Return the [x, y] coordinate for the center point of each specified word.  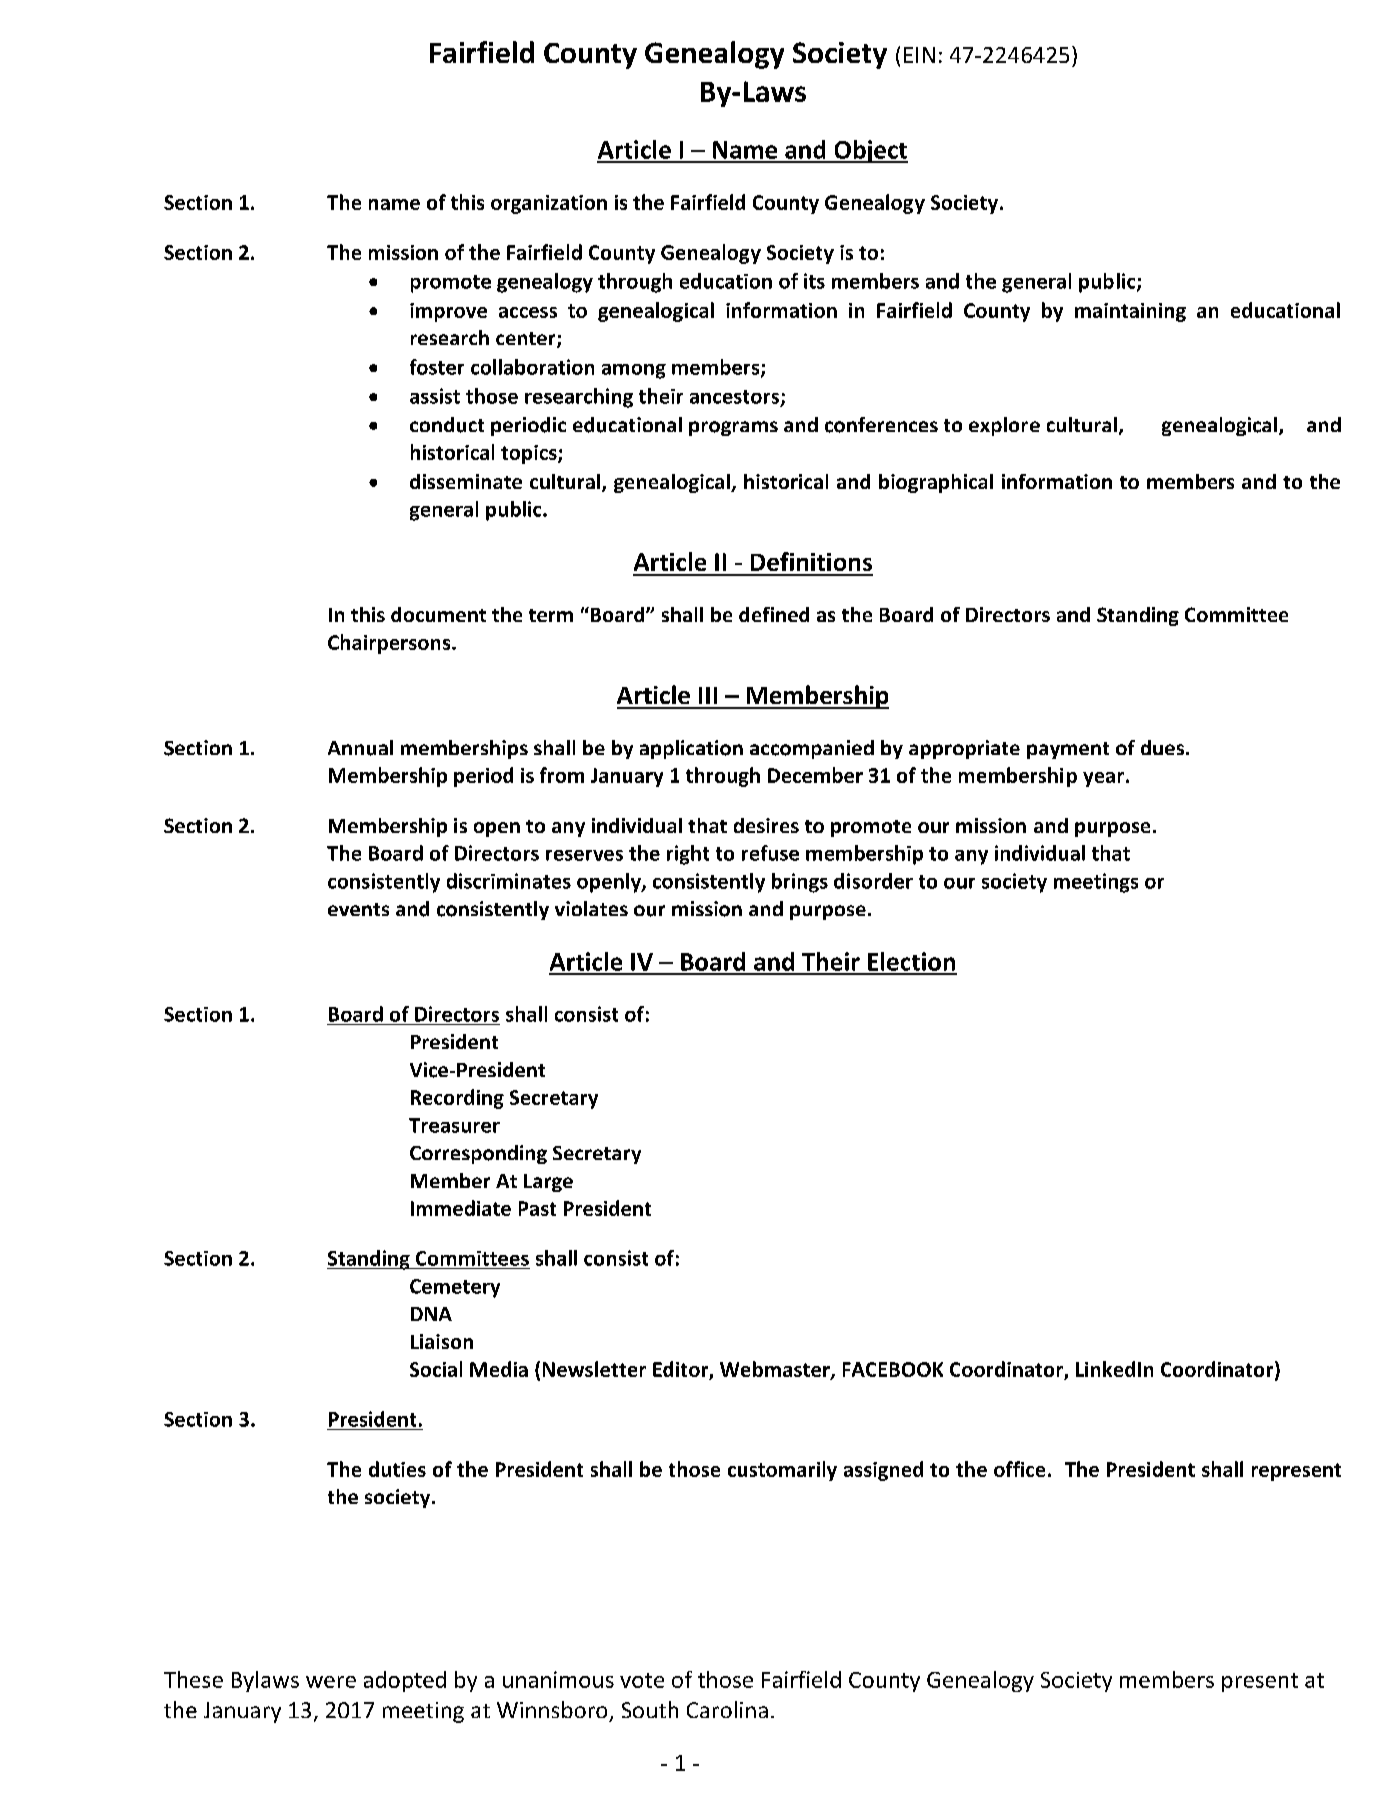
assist [435, 396]
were [331, 1682]
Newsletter [594, 1369]
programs [733, 428]
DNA [431, 1314]
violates [591, 908]
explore [1004, 426]
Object [870, 151]
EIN [919, 55]
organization [549, 204]
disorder [873, 881]
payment [1068, 750]
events [358, 909]
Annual [360, 748]
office [1019, 1469]
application [691, 749]
